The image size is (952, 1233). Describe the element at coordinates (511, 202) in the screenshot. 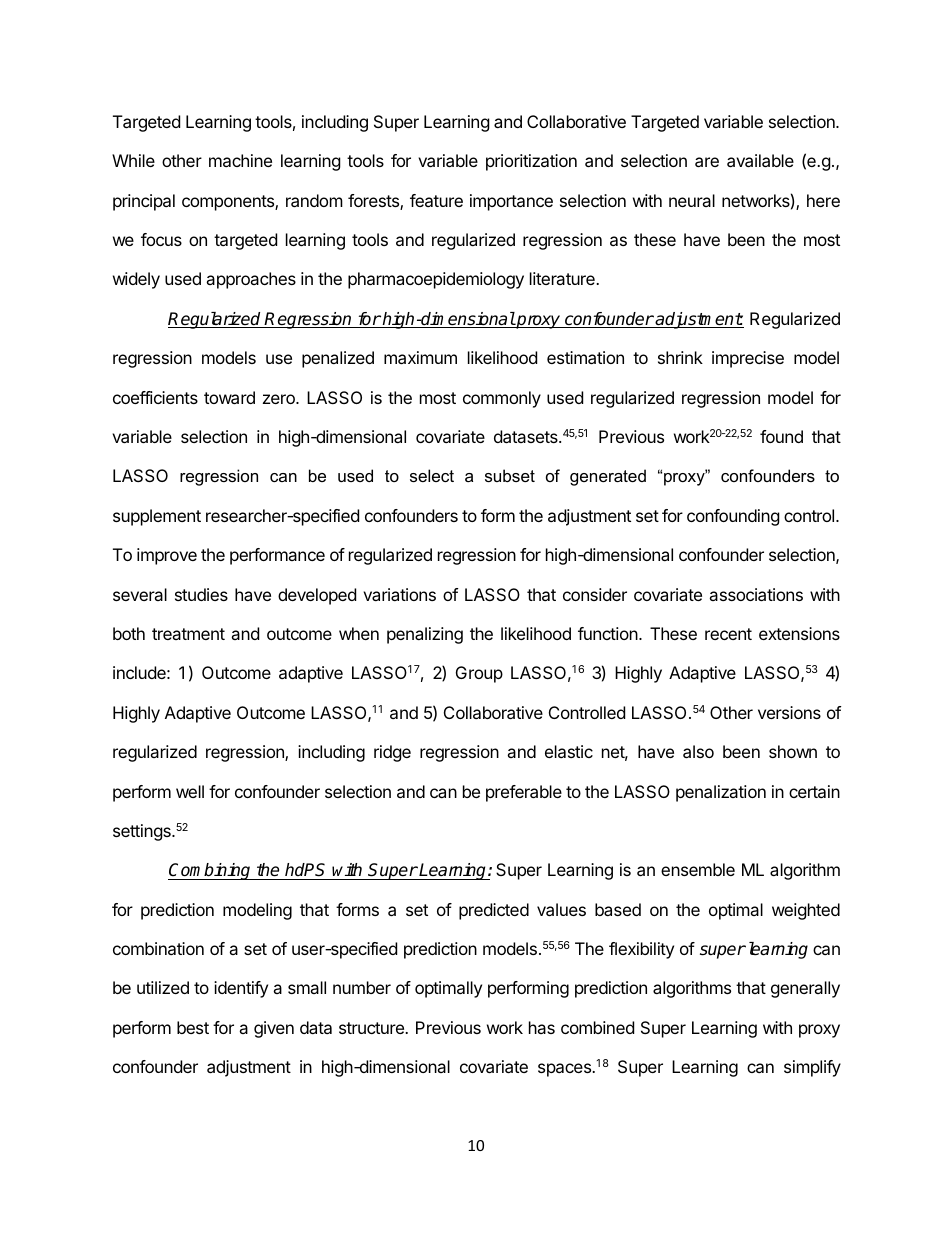

I see `importance` at that location.
